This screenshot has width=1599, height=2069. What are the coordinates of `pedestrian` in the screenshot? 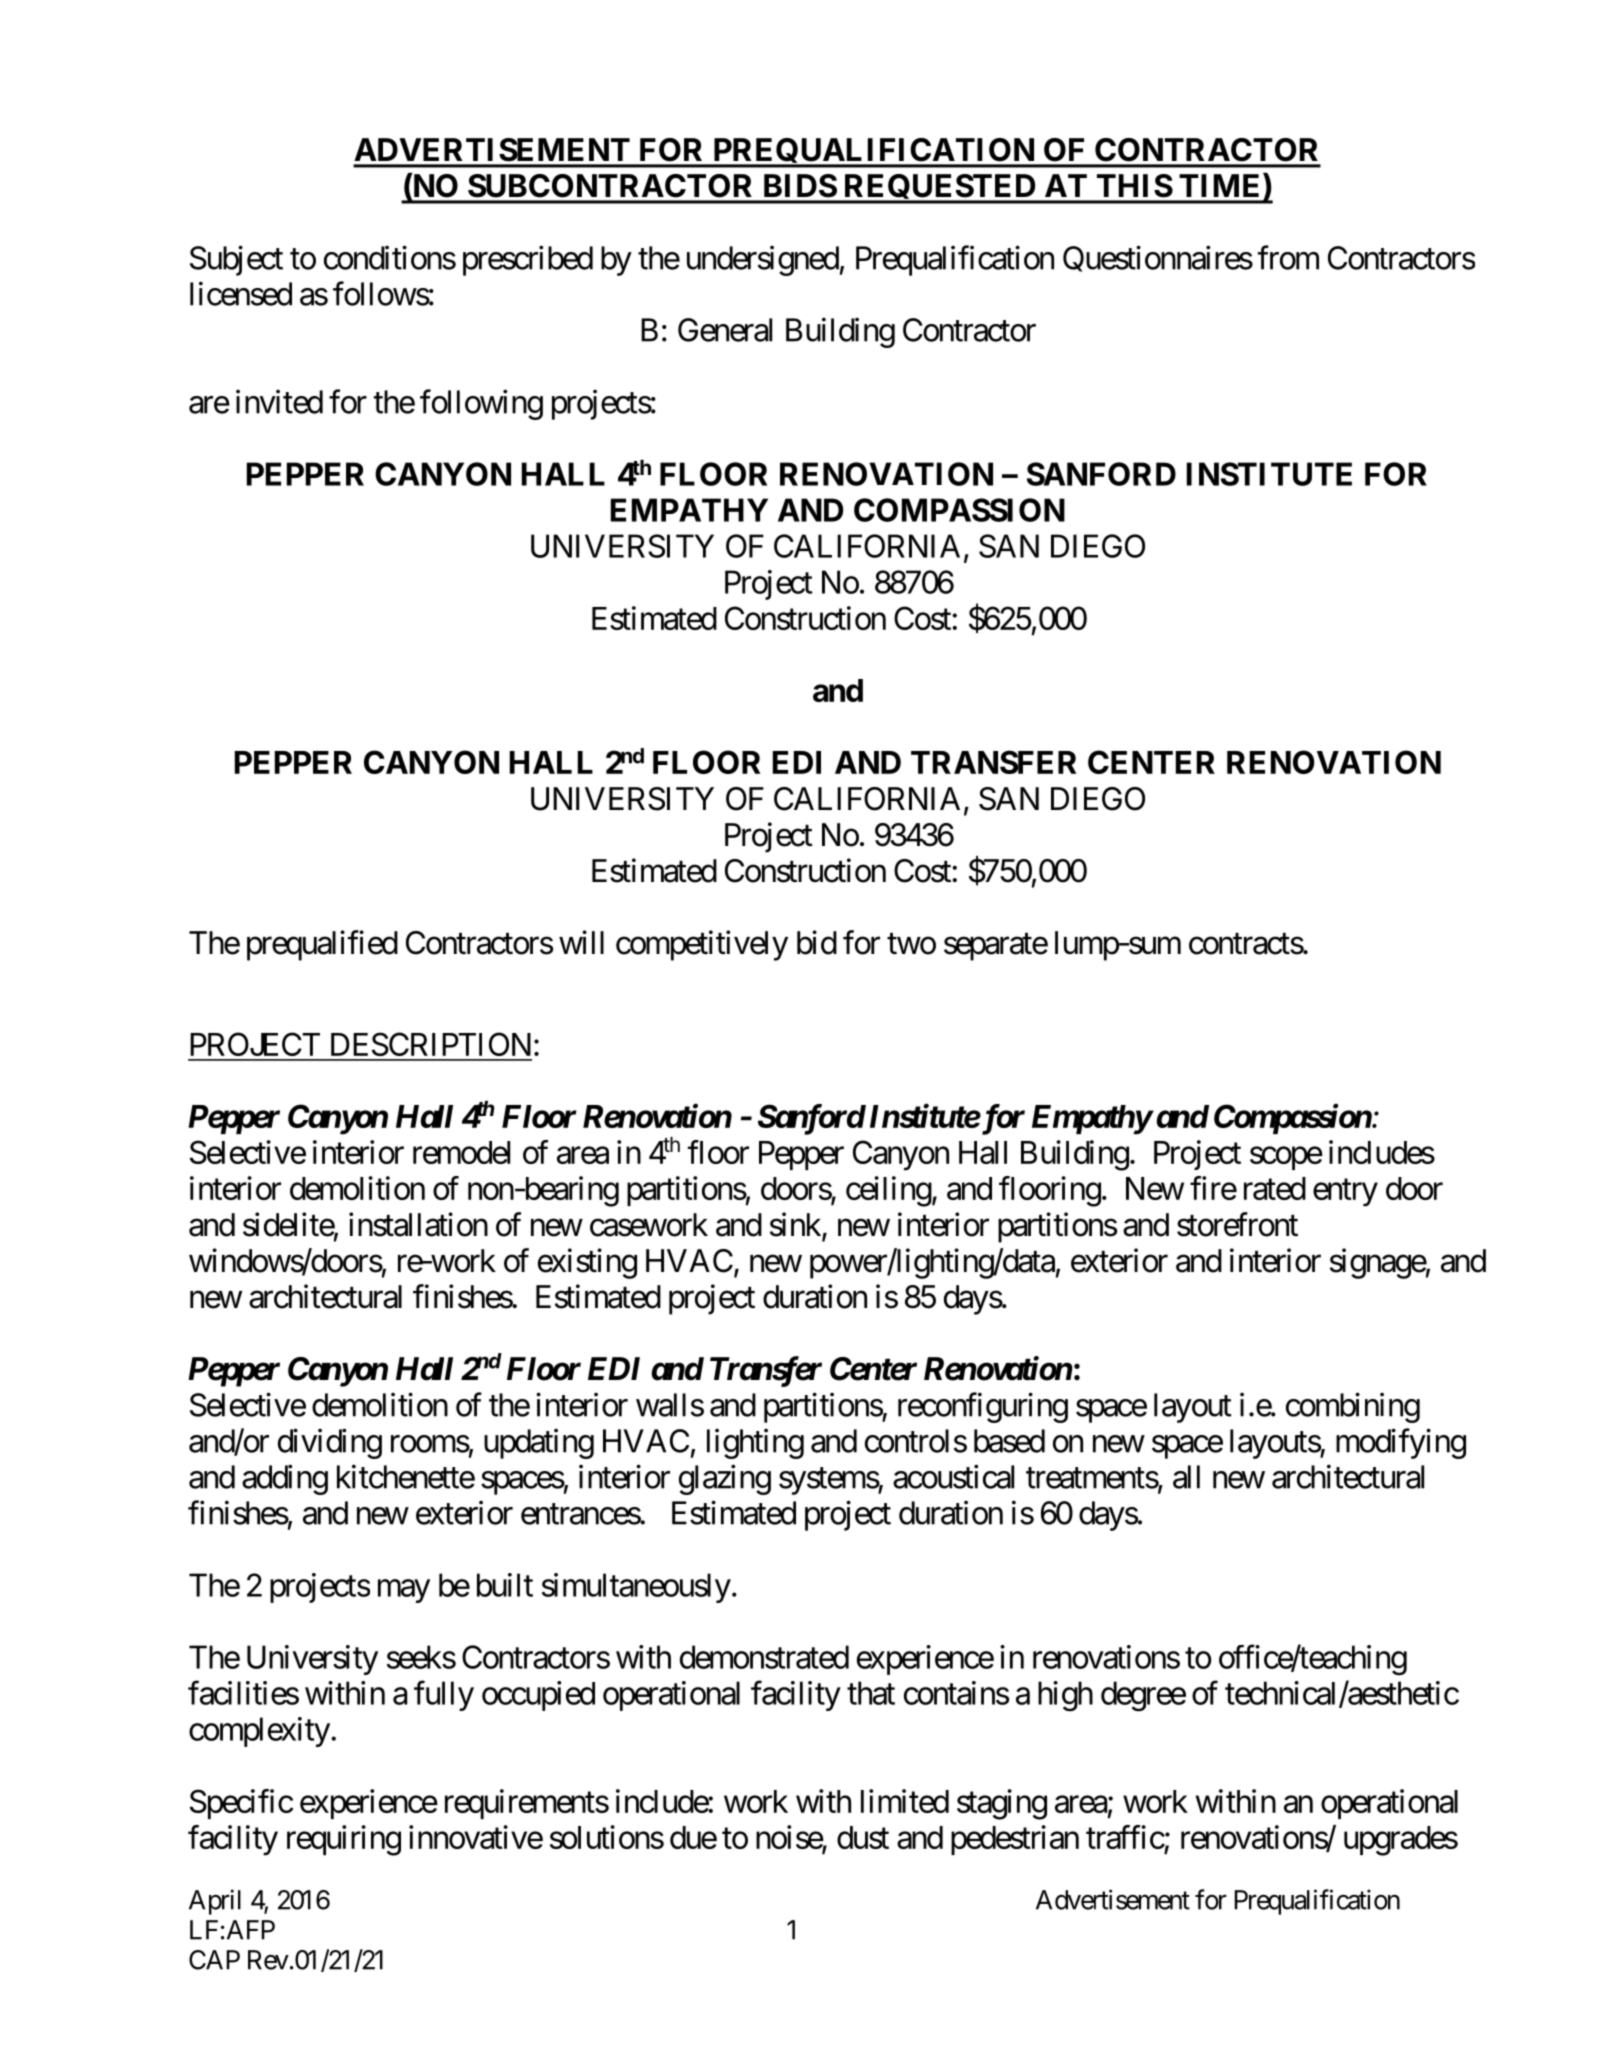 It's located at (1015, 1840).
